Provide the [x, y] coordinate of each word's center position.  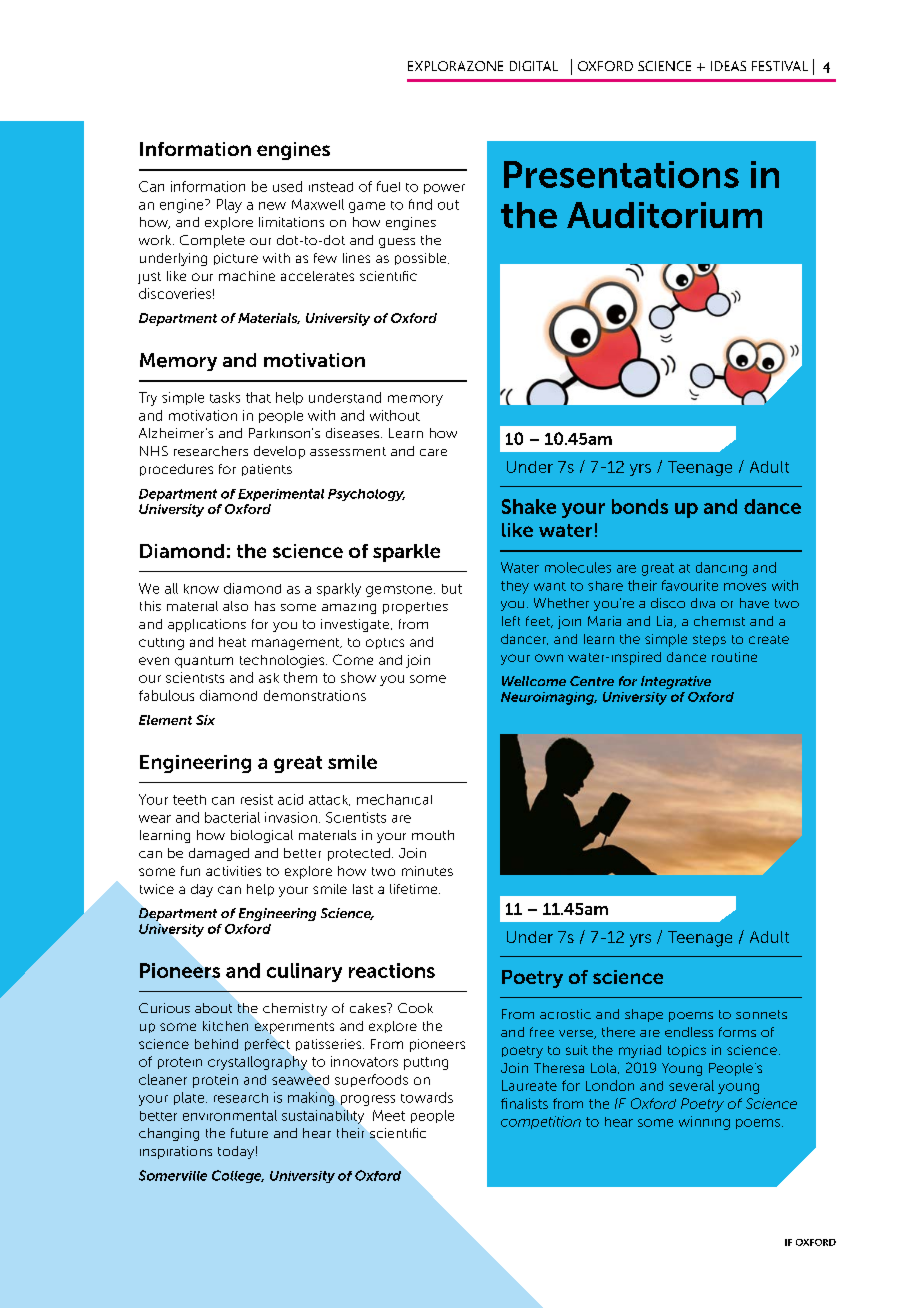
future [249, 1133]
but [452, 589]
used [287, 186]
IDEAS [728, 66]
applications [207, 625]
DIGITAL [534, 66]
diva [703, 603]
